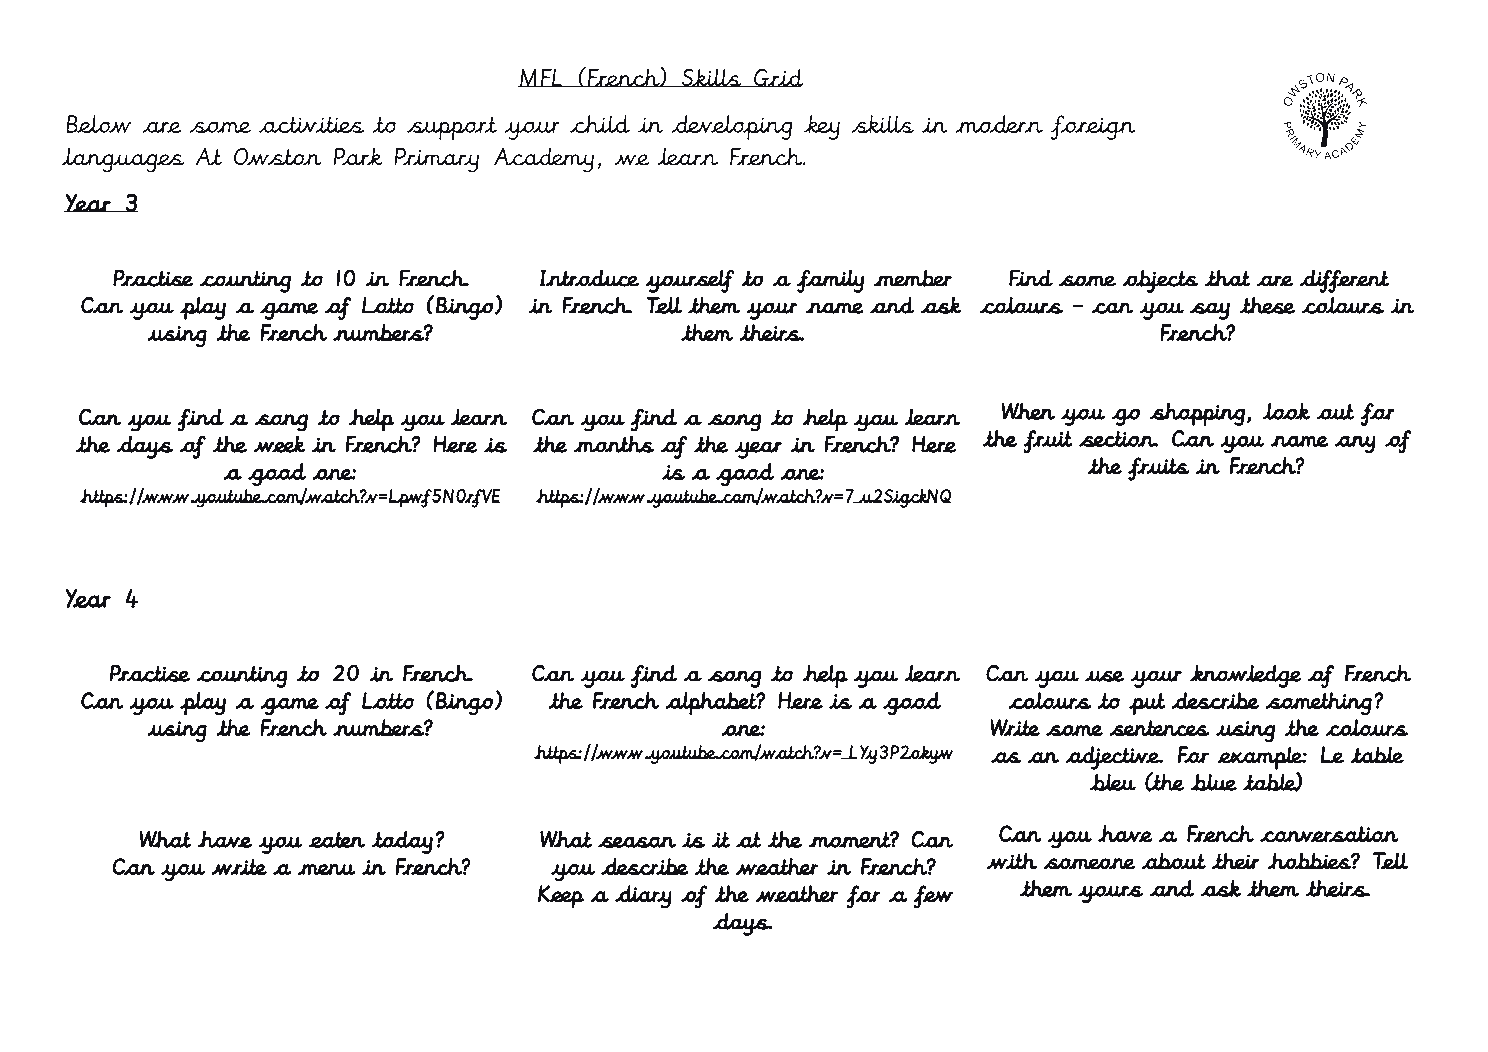 The image size is (1488, 1052). What do you see at coordinates (643, 896) in the page?
I see `diary` at bounding box center [643, 896].
